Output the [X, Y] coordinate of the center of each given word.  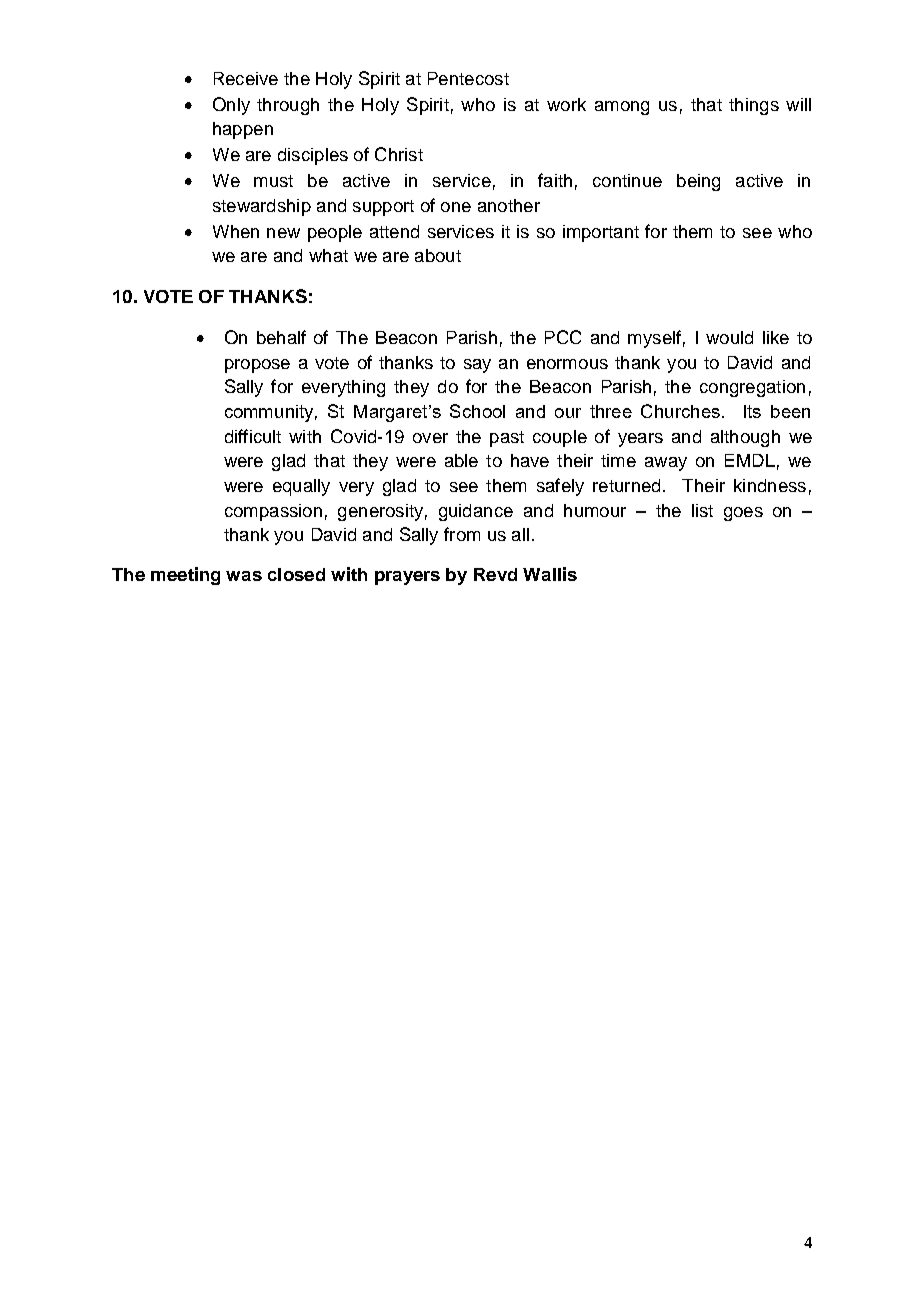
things [754, 106]
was [244, 576]
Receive [246, 78]
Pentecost [468, 78]
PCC [563, 337]
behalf [281, 337]
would [729, 337]
